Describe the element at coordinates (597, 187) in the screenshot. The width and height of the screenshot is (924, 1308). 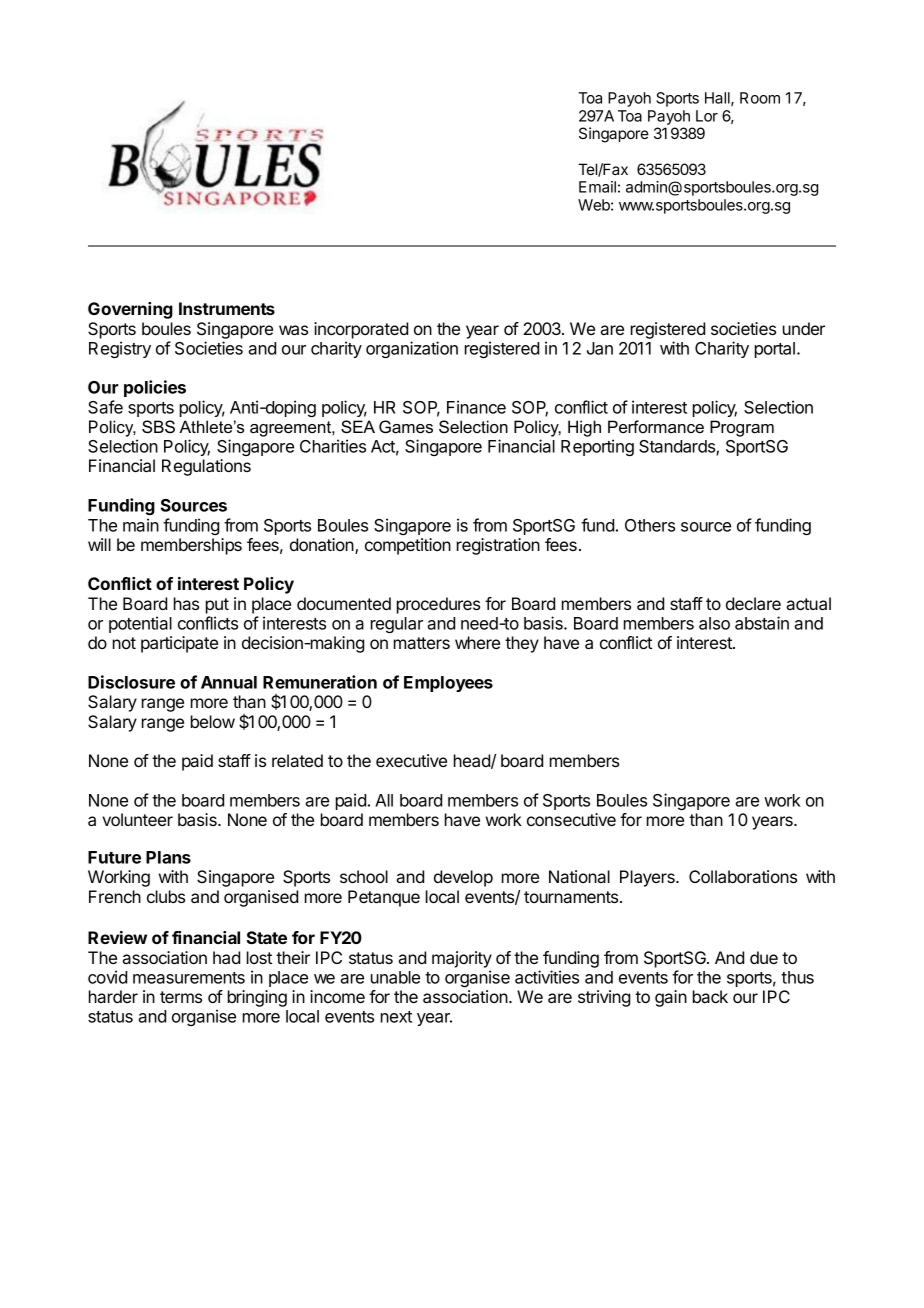
I see `Email` at that location.
